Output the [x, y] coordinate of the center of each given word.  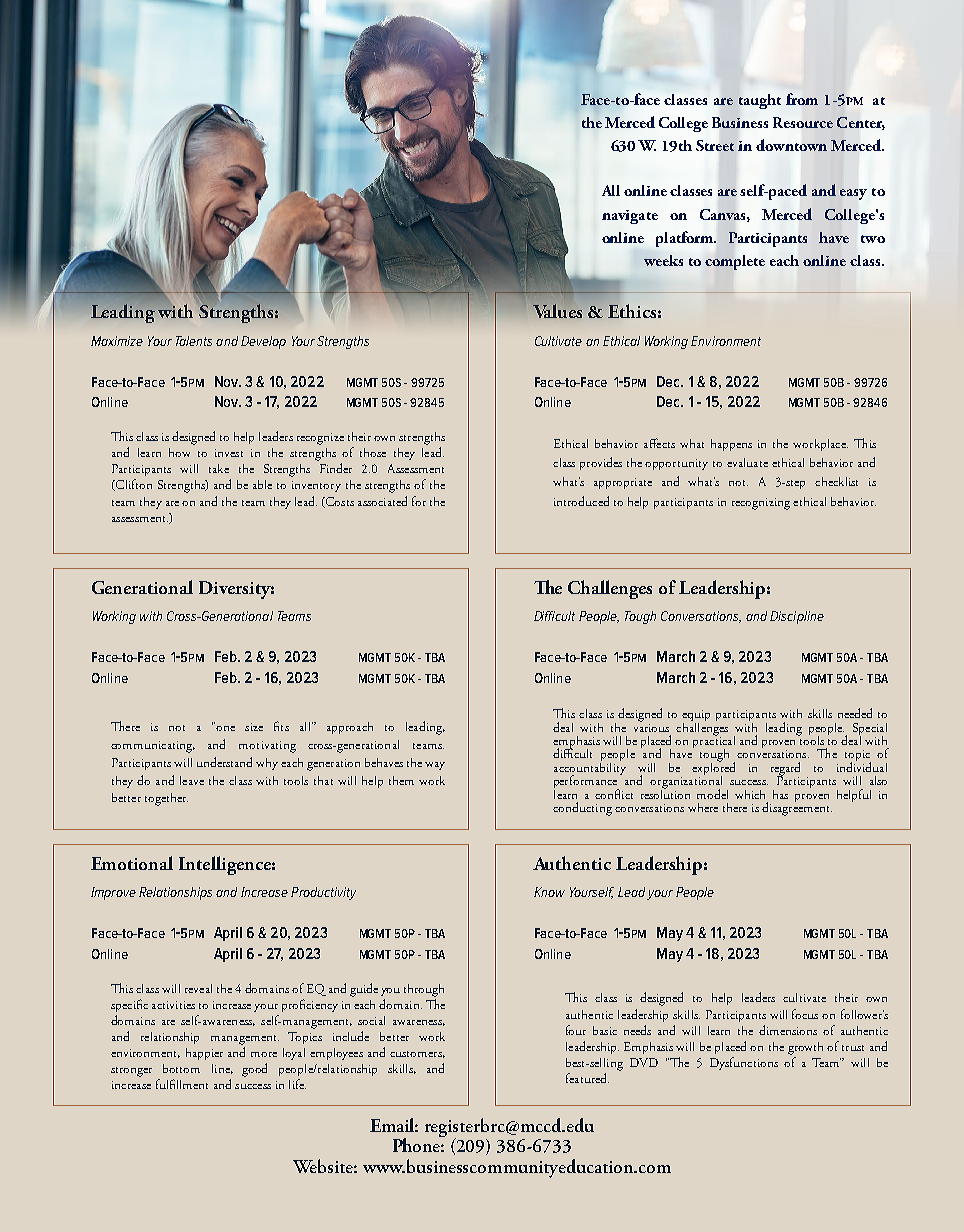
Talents [194, 341]
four [576, 1030]
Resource [803, 122]
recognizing [761, 504]
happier [204, 1054]
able [262, 484]
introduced [581, 501]
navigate [630, 217]
